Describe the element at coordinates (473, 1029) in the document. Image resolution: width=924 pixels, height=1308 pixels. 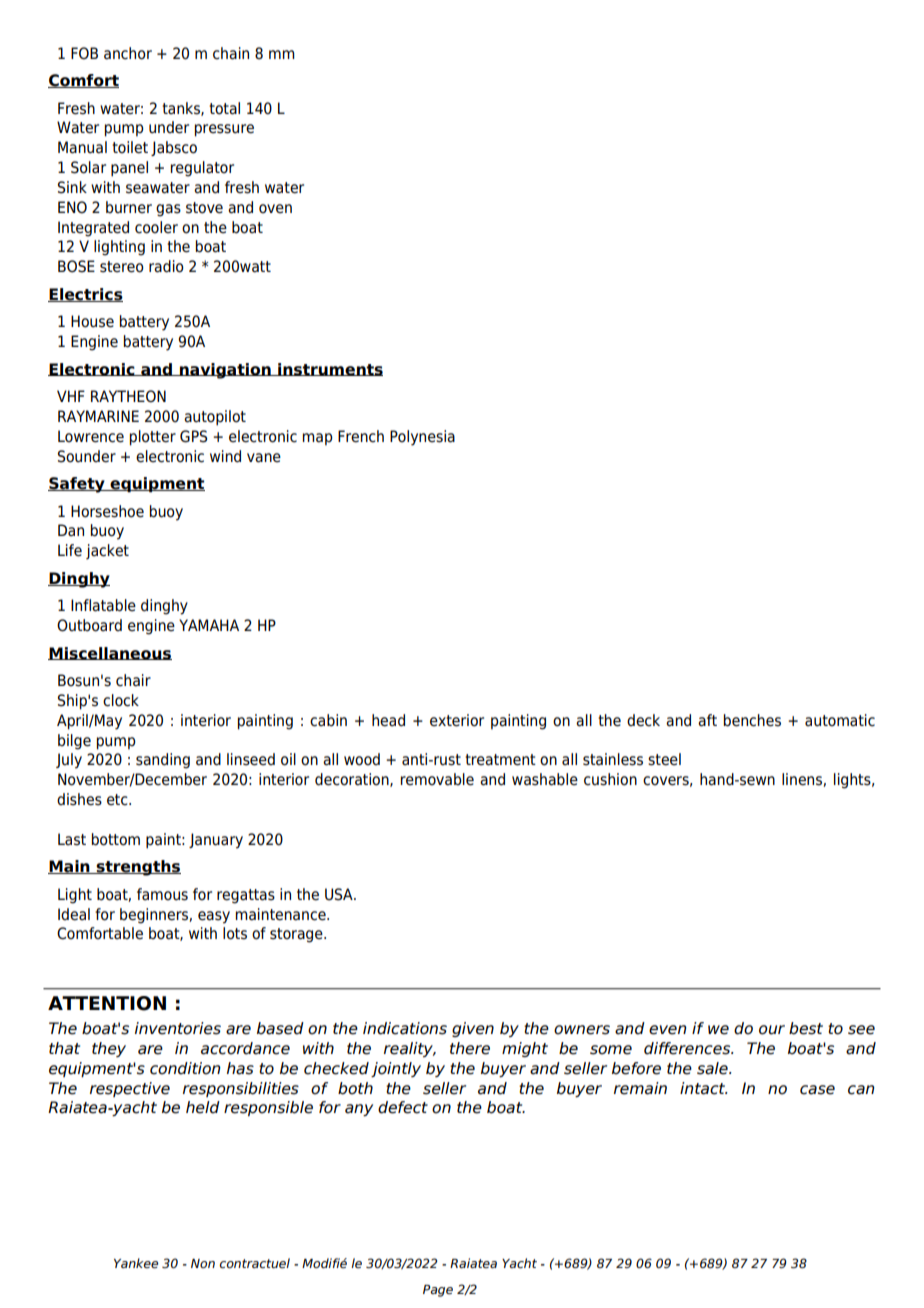
I see `given` at that location.
